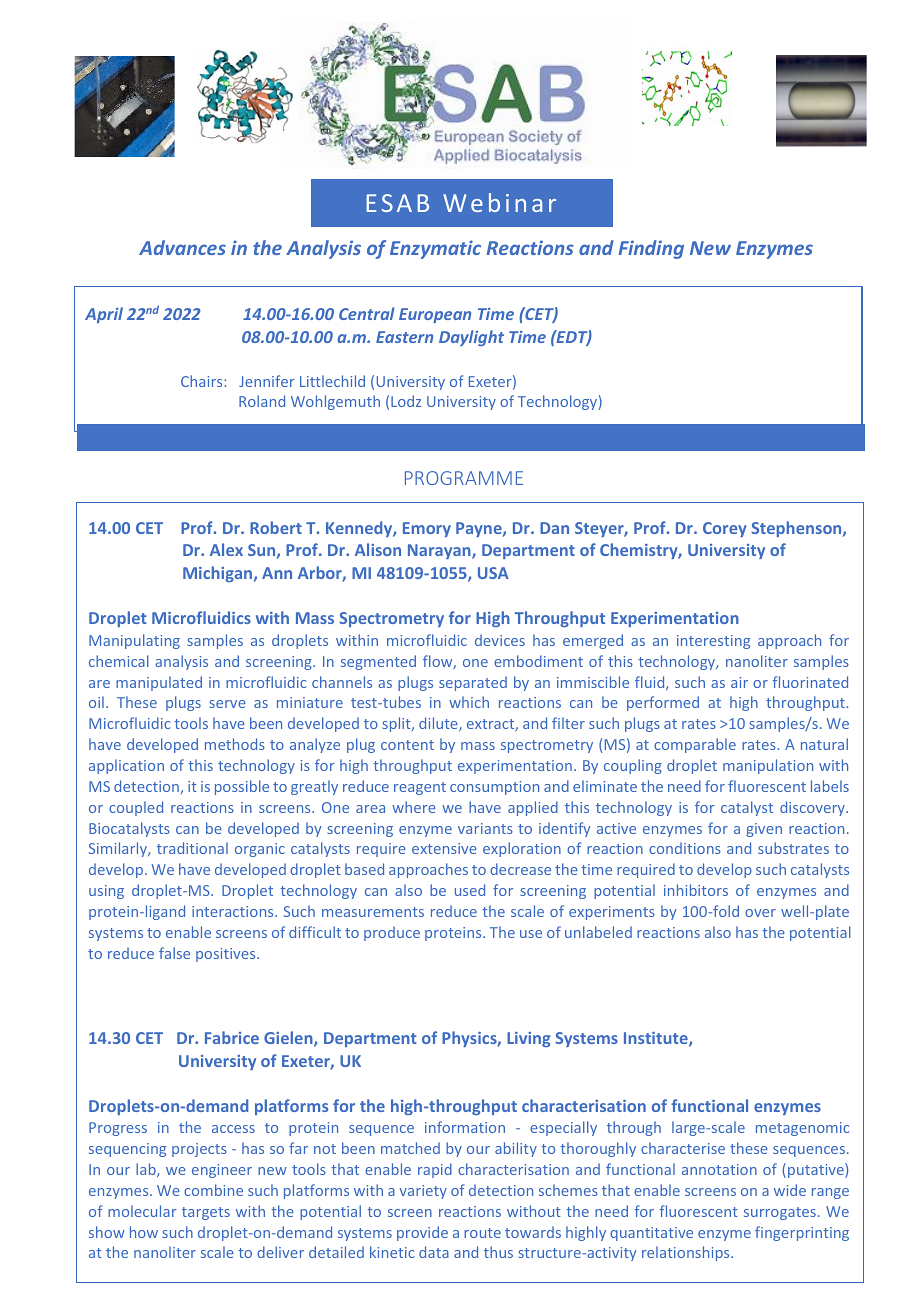  What do you see at coordinates (206, 1213) in the document?
I see `targets` at bounding box center [206, 1213].
